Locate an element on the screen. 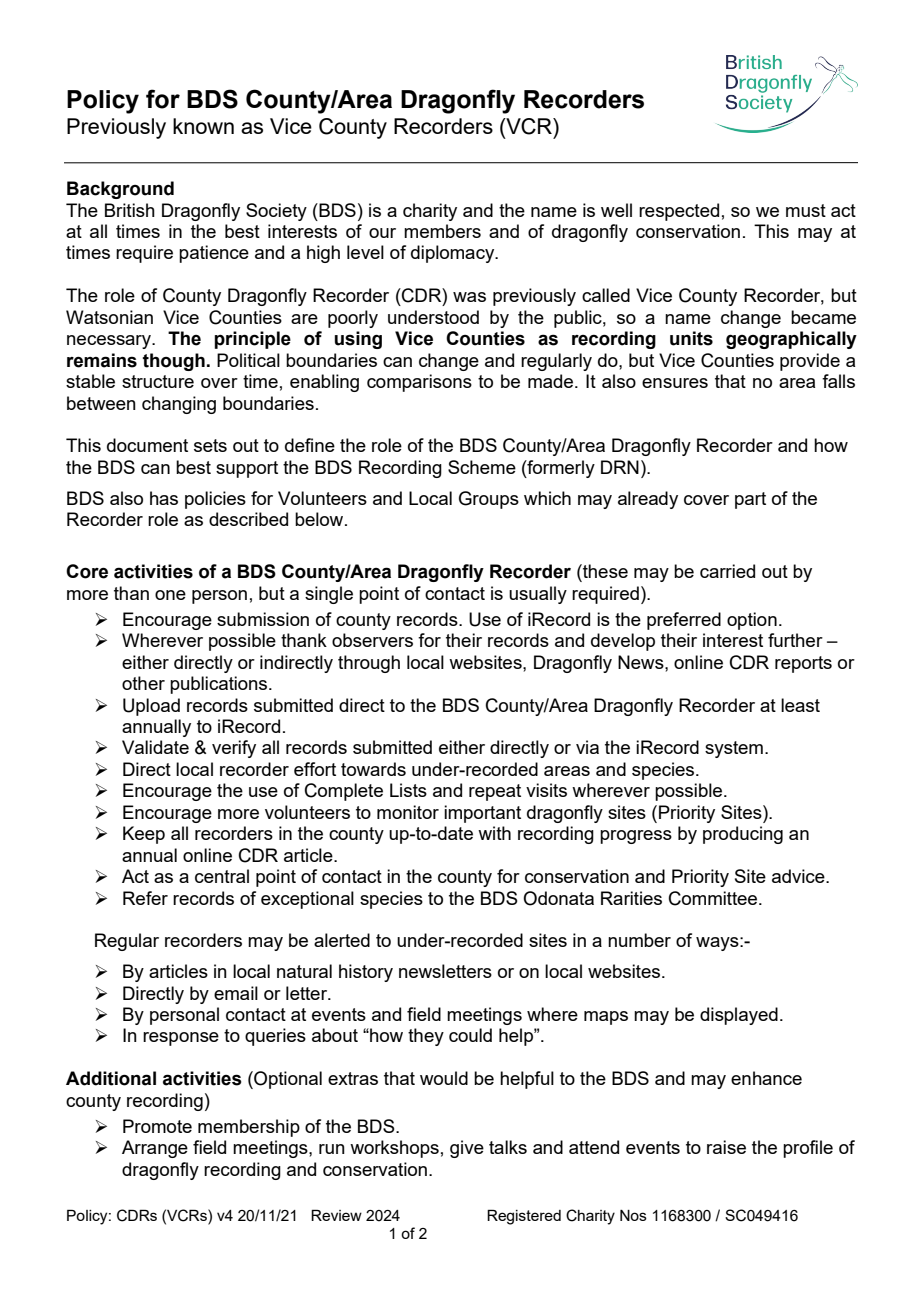  diplomacy is located at coordinates (454, 254).
